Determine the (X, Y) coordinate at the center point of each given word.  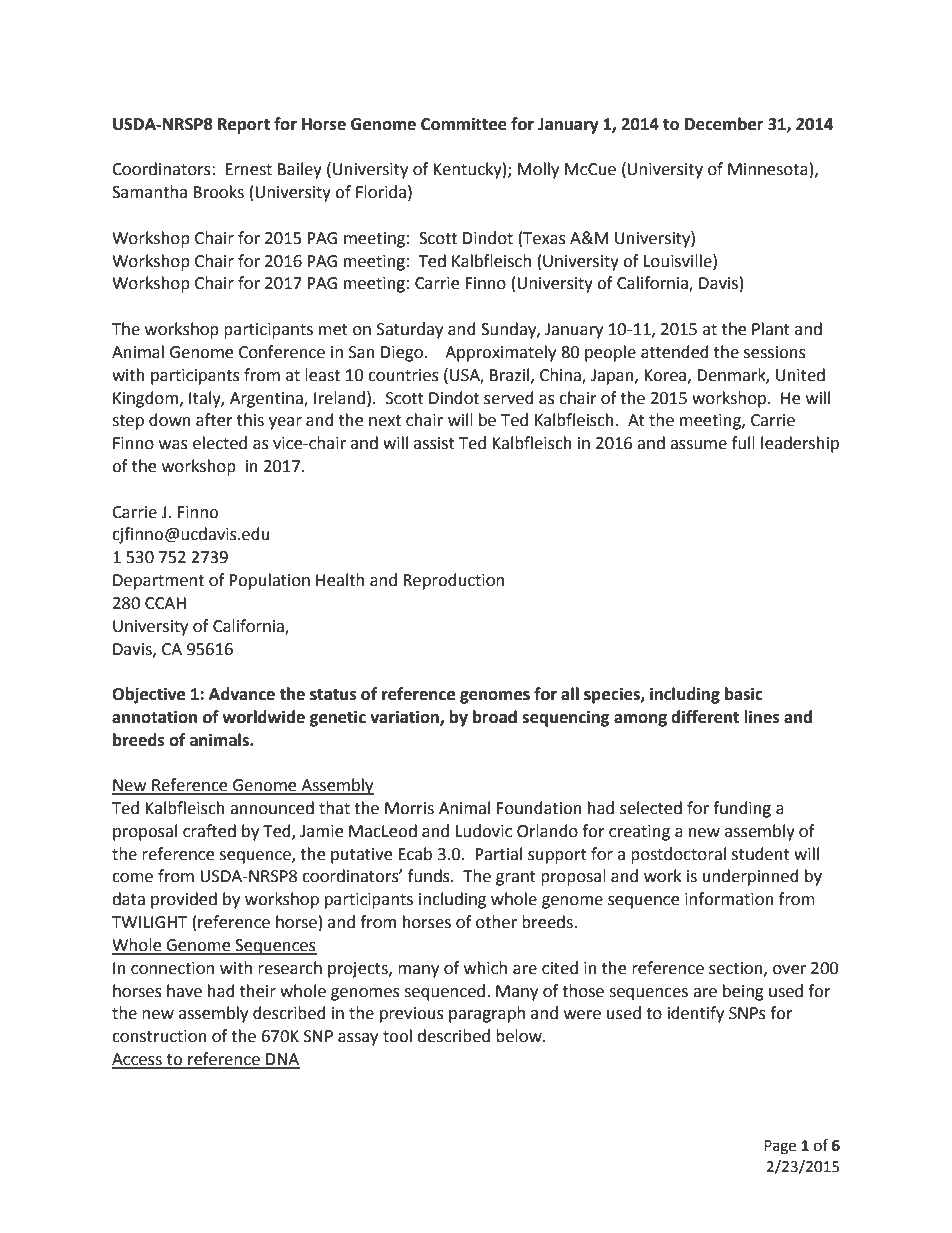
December (724, 124)
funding (742, 809)
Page (780, 1147)
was (173, 445)
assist (434, 443)
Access (138, 1060)
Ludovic (484, 831)
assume (698, 445)
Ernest (248, 169)
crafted (209, 831)
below (520, 1036)
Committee (464, 124)
